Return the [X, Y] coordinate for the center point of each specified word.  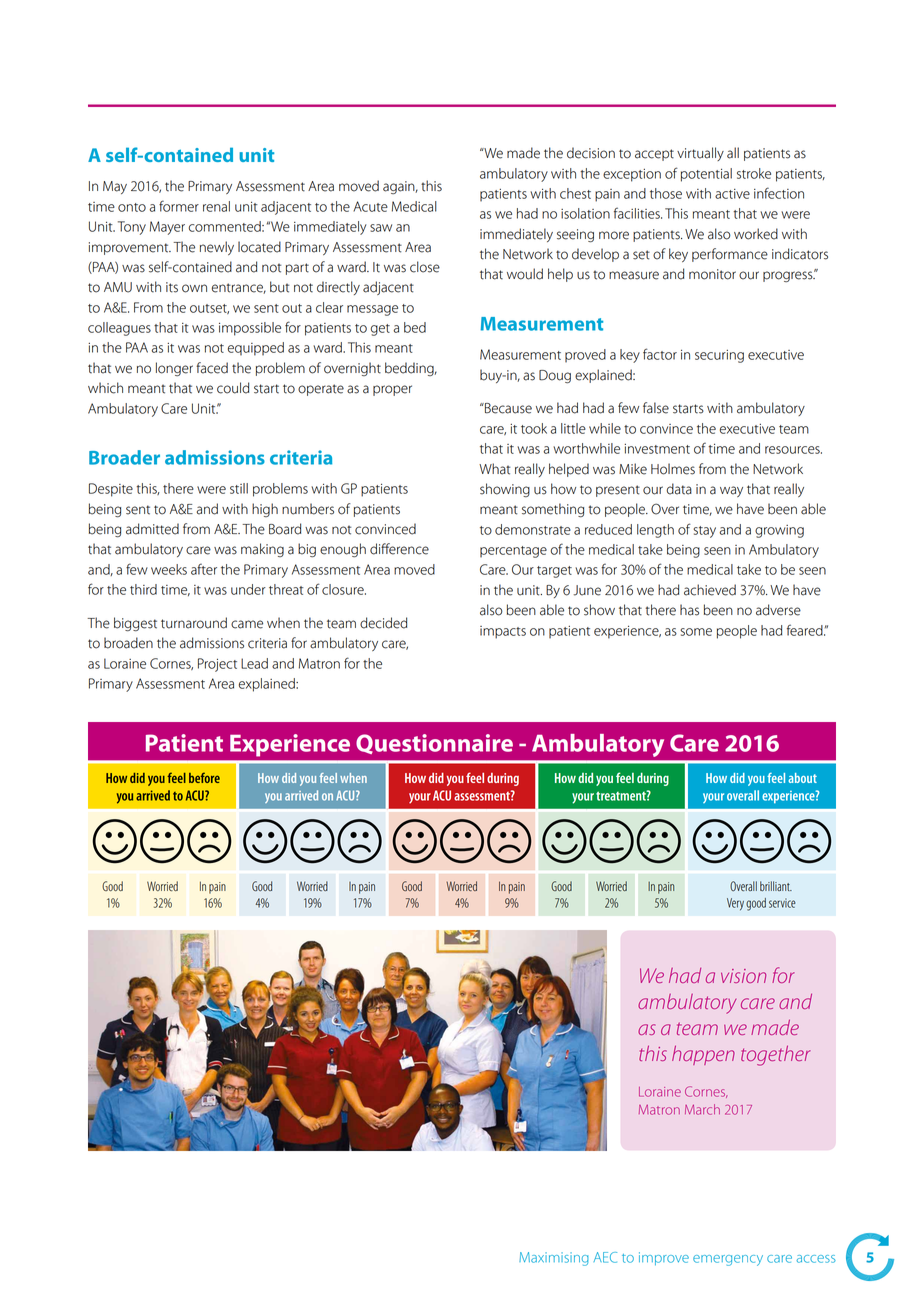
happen [703, 1055]
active [732, 194]
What [494, 469]
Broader [124, 457]
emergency [728, 1260]
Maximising [554, 1259]
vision [743, 976]
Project [217, 665]
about [802, 778]
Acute [370, 206]
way [731, 491]
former [179, 206]
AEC [605, 1257]
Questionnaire [434, 744]
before [204, 778]
